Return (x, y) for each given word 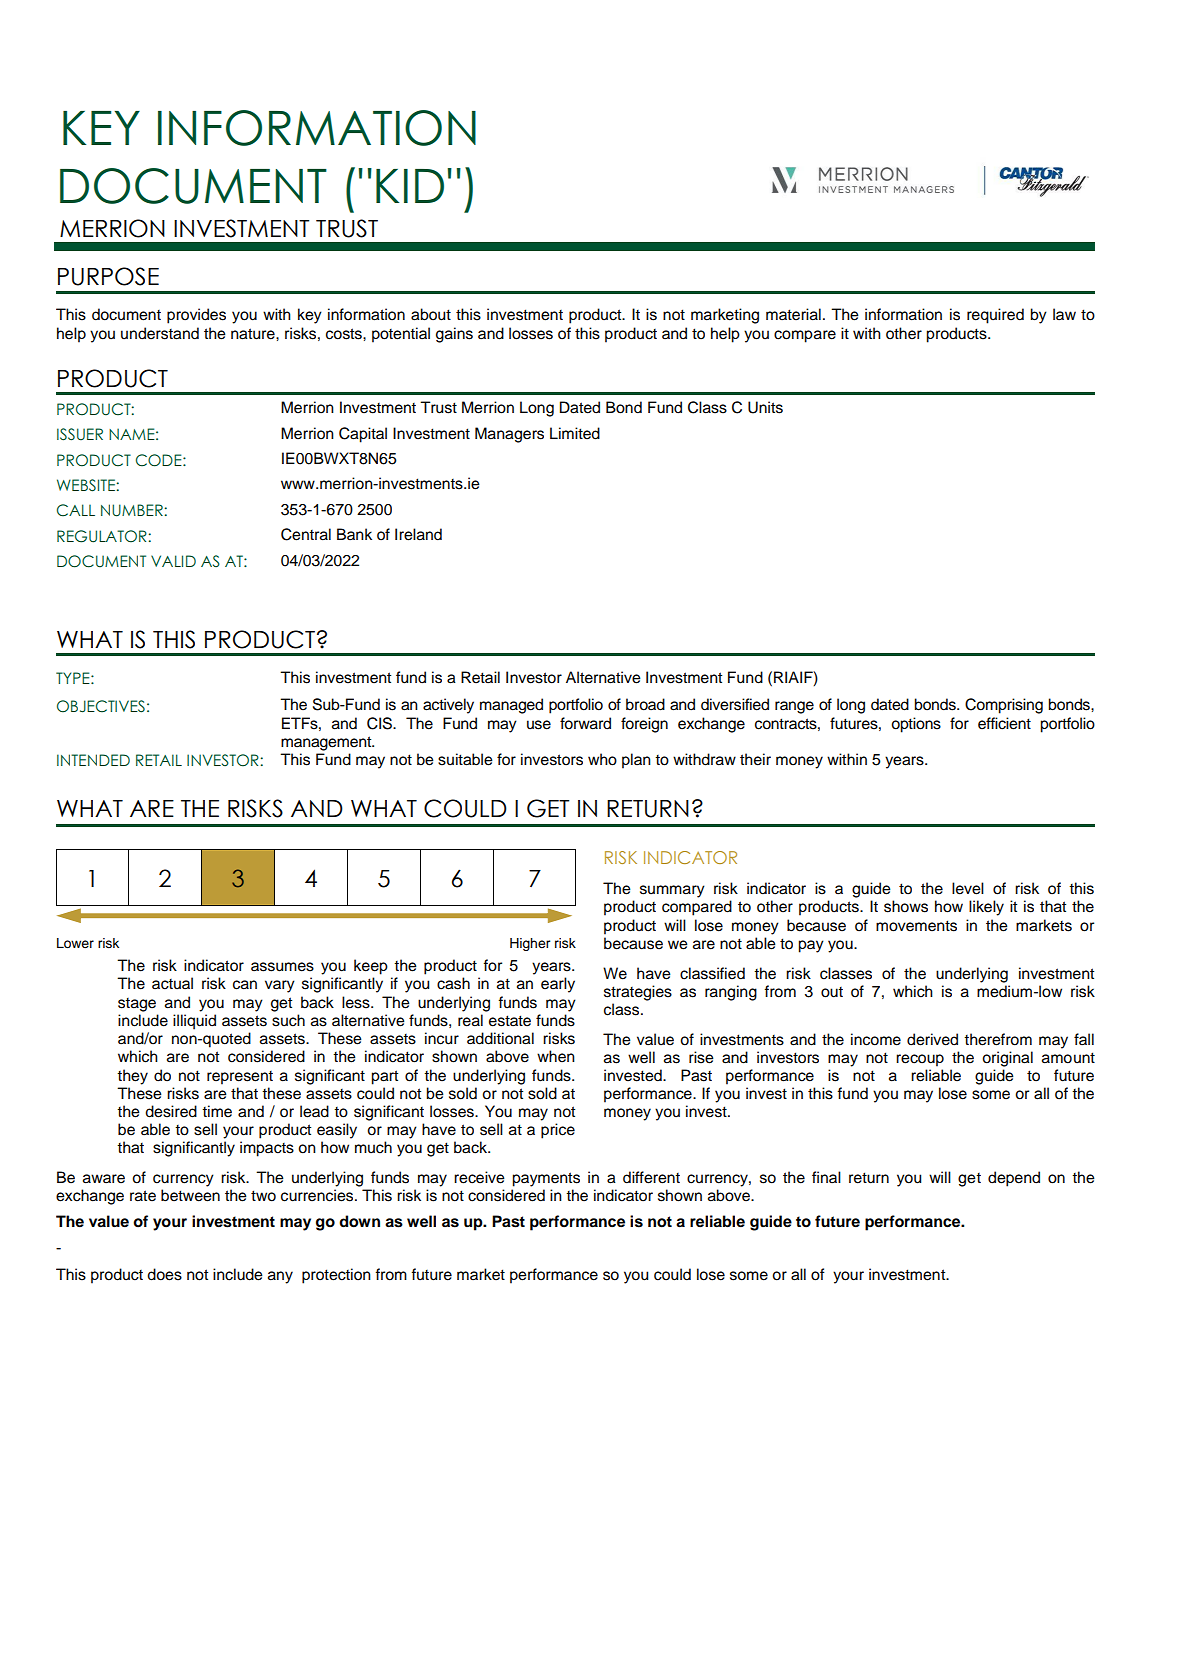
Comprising (1004, 706)
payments (546, 1179)
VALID (173, 561)
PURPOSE (108, 276)
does (164, 1274)
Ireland (418, 534)
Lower (75, 943)
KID (410, 186)
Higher (530, 944)
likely (986, 908)
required (995, 316)
